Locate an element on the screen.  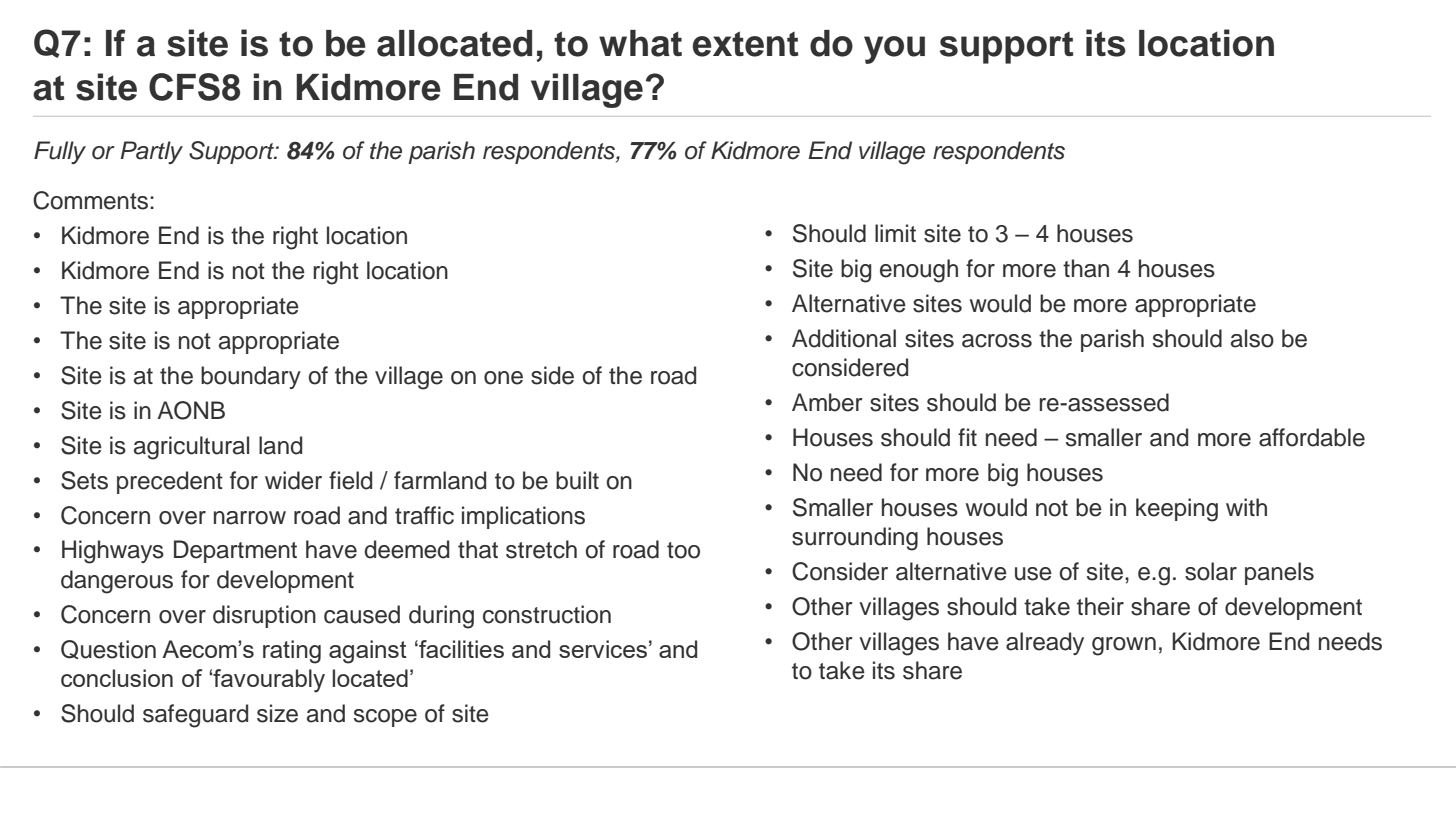
safeguard is located at coordinates (195, 716).
